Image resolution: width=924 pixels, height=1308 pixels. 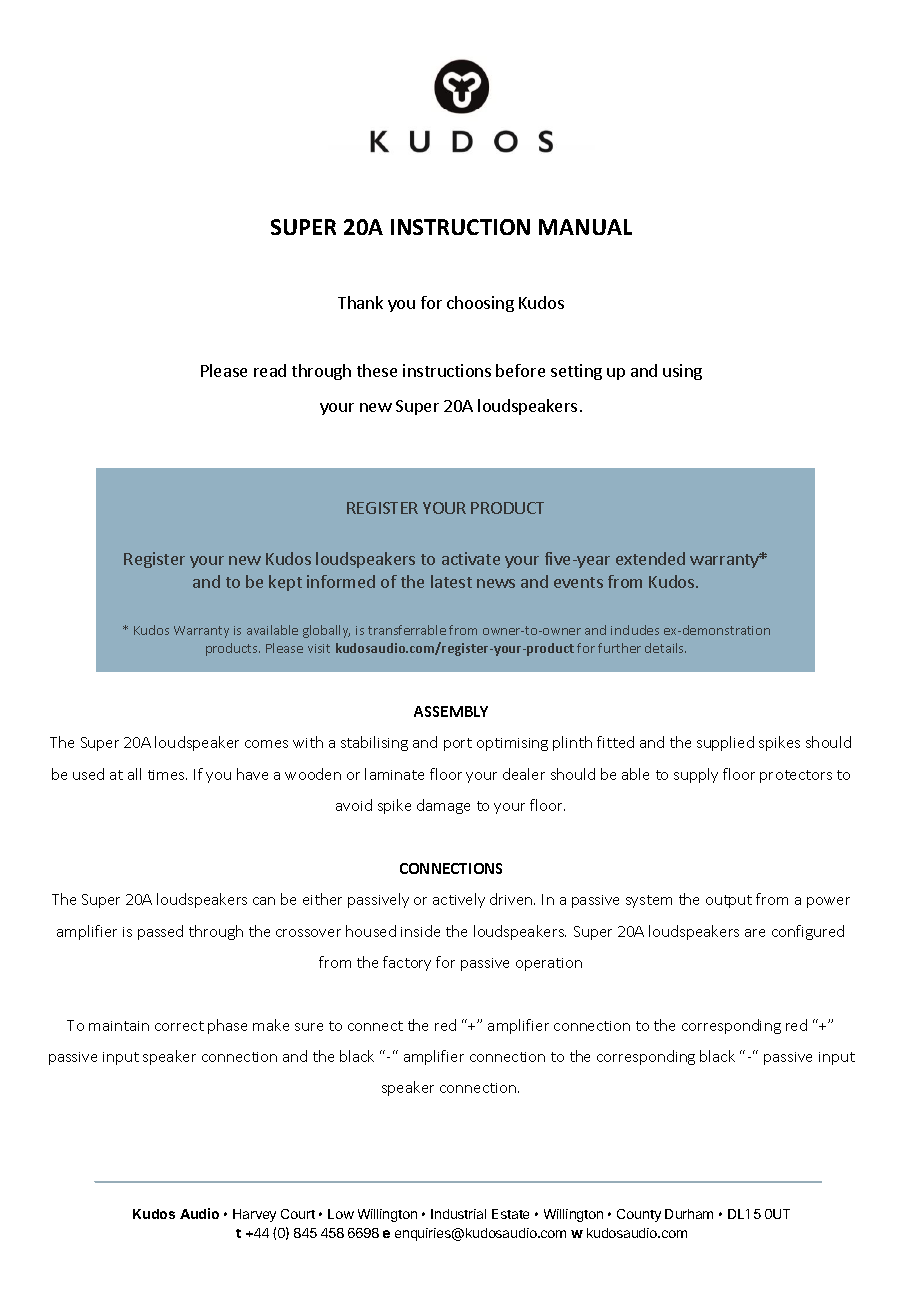 What do you see at coordinates (480, 304) in the page?
I see `choosing` at bounding box center [480, 304].
